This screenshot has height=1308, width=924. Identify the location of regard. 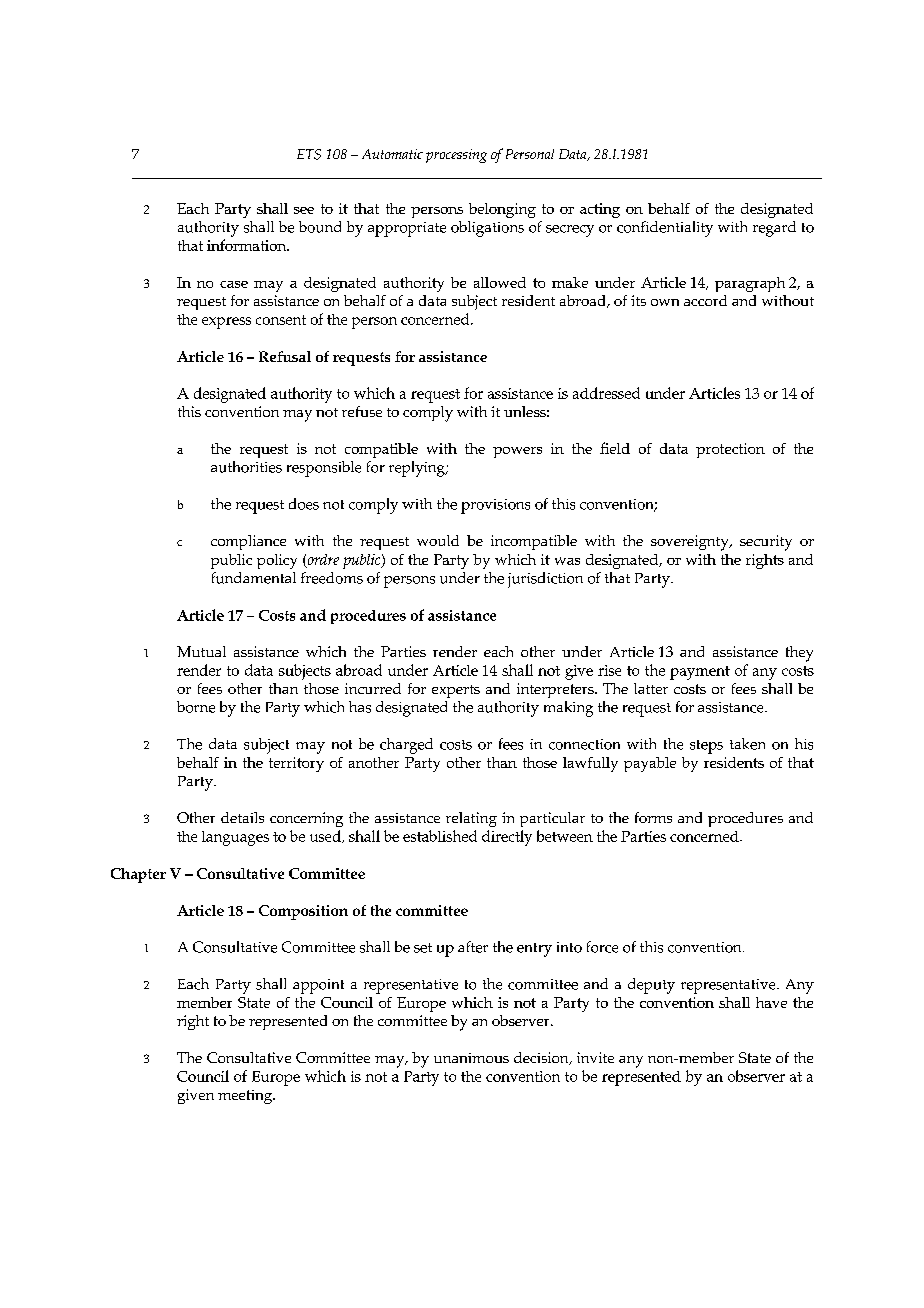
(774, 229).
